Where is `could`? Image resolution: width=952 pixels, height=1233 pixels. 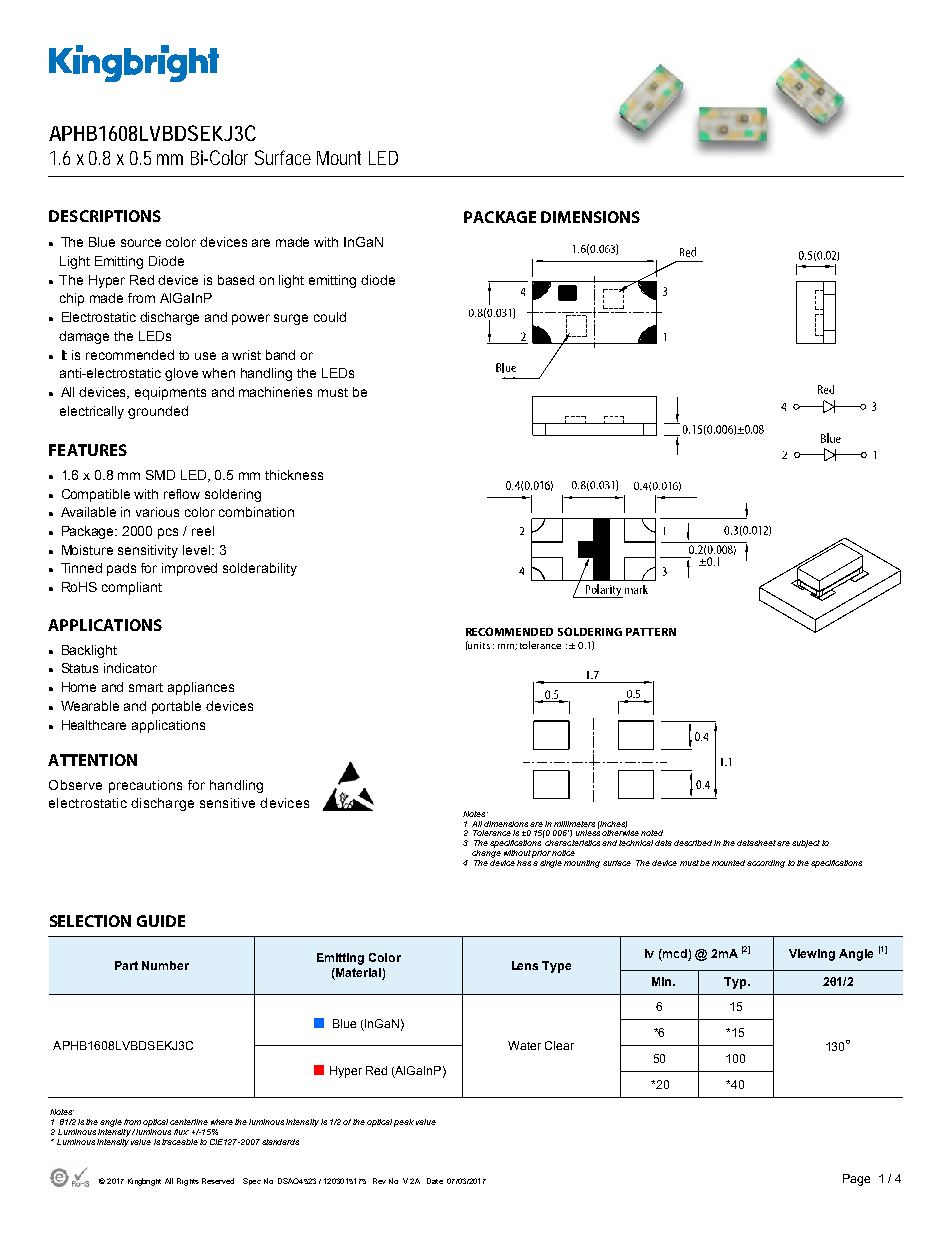
could is located at coordinates (330, 317).
